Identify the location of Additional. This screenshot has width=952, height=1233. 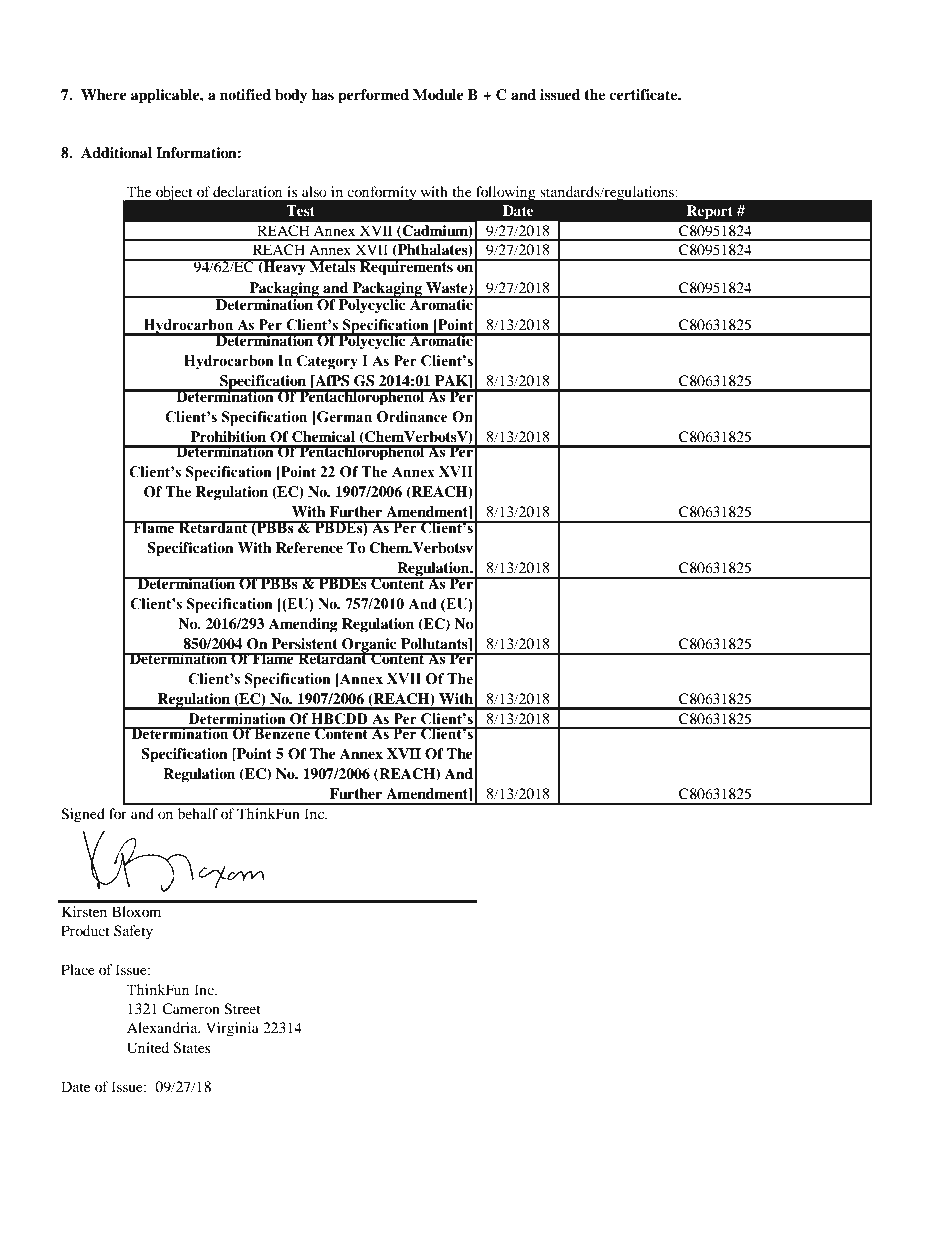
(116, 152).
